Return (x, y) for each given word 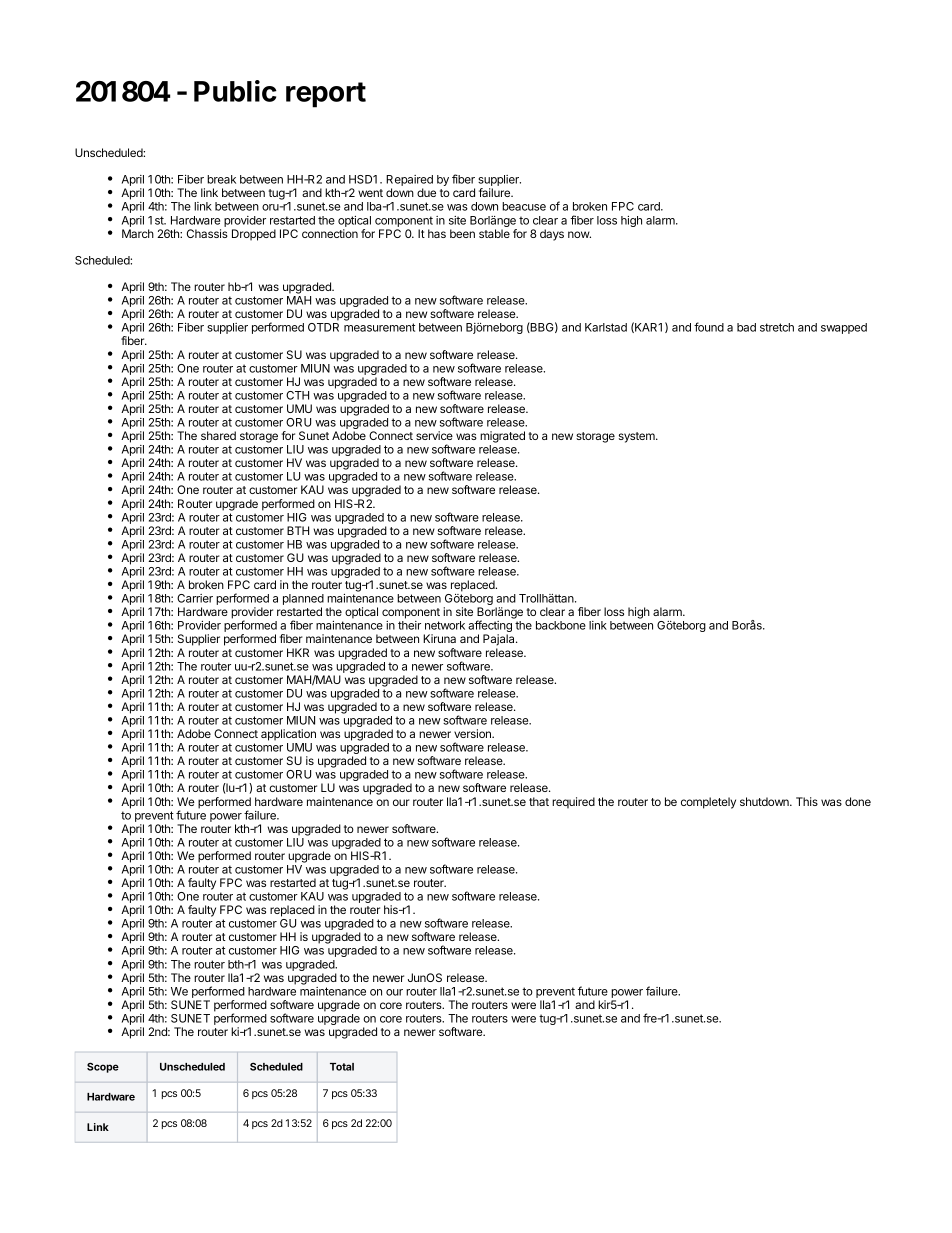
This (807, 801)
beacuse (524, 206)
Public (235, 91)
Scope (103, 1067)
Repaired (409, 182)
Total (342, 1067)
